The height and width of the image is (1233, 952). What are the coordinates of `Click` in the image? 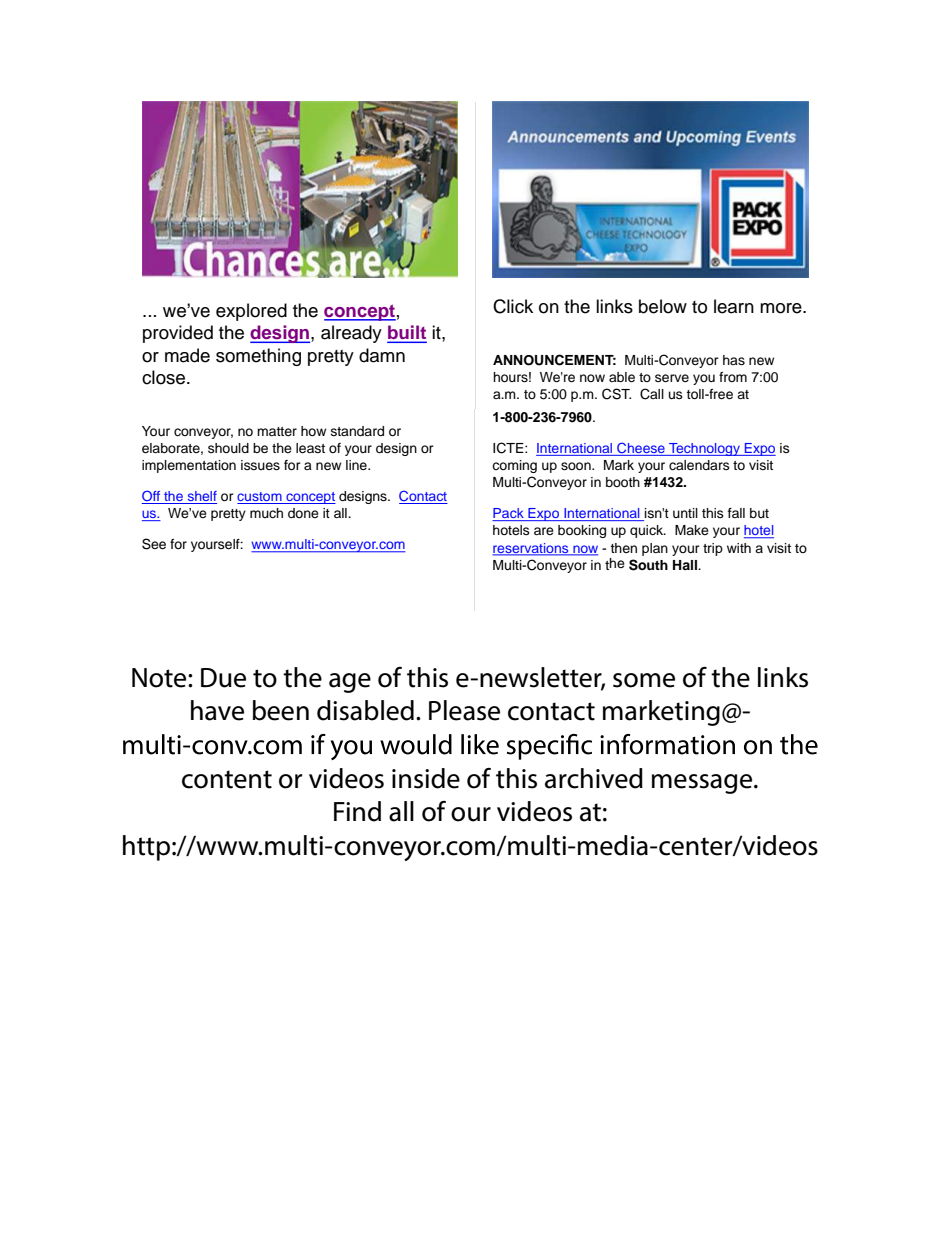 It's located at (513, 306).
